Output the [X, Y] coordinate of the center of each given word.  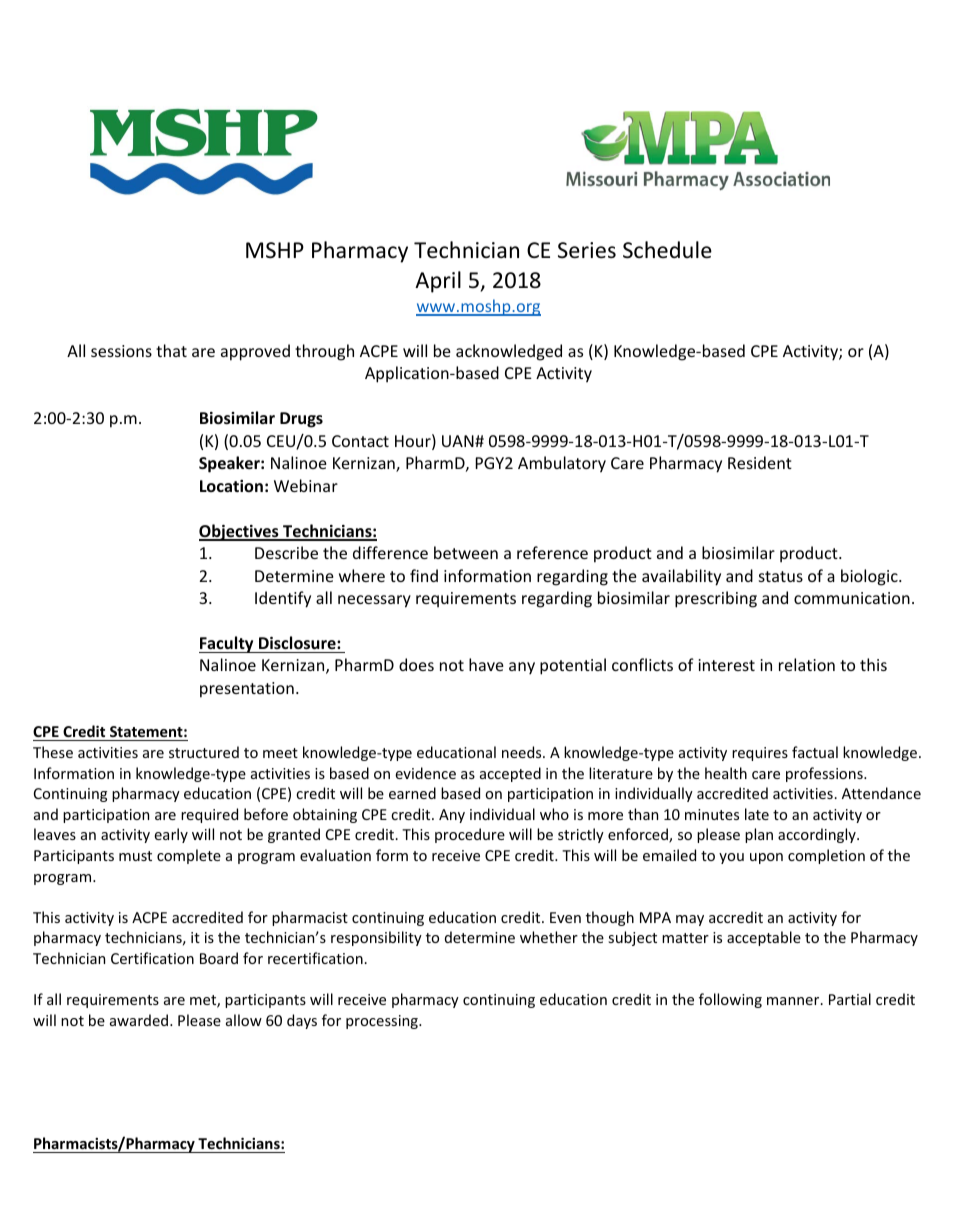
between [466, 552]
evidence [425, 773]
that [171, 350]
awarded [140, 1020]
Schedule [667, 250]
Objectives [240, 532]
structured [204, 752]
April [438, 282]
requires [760, 754]
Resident [760, 462]
